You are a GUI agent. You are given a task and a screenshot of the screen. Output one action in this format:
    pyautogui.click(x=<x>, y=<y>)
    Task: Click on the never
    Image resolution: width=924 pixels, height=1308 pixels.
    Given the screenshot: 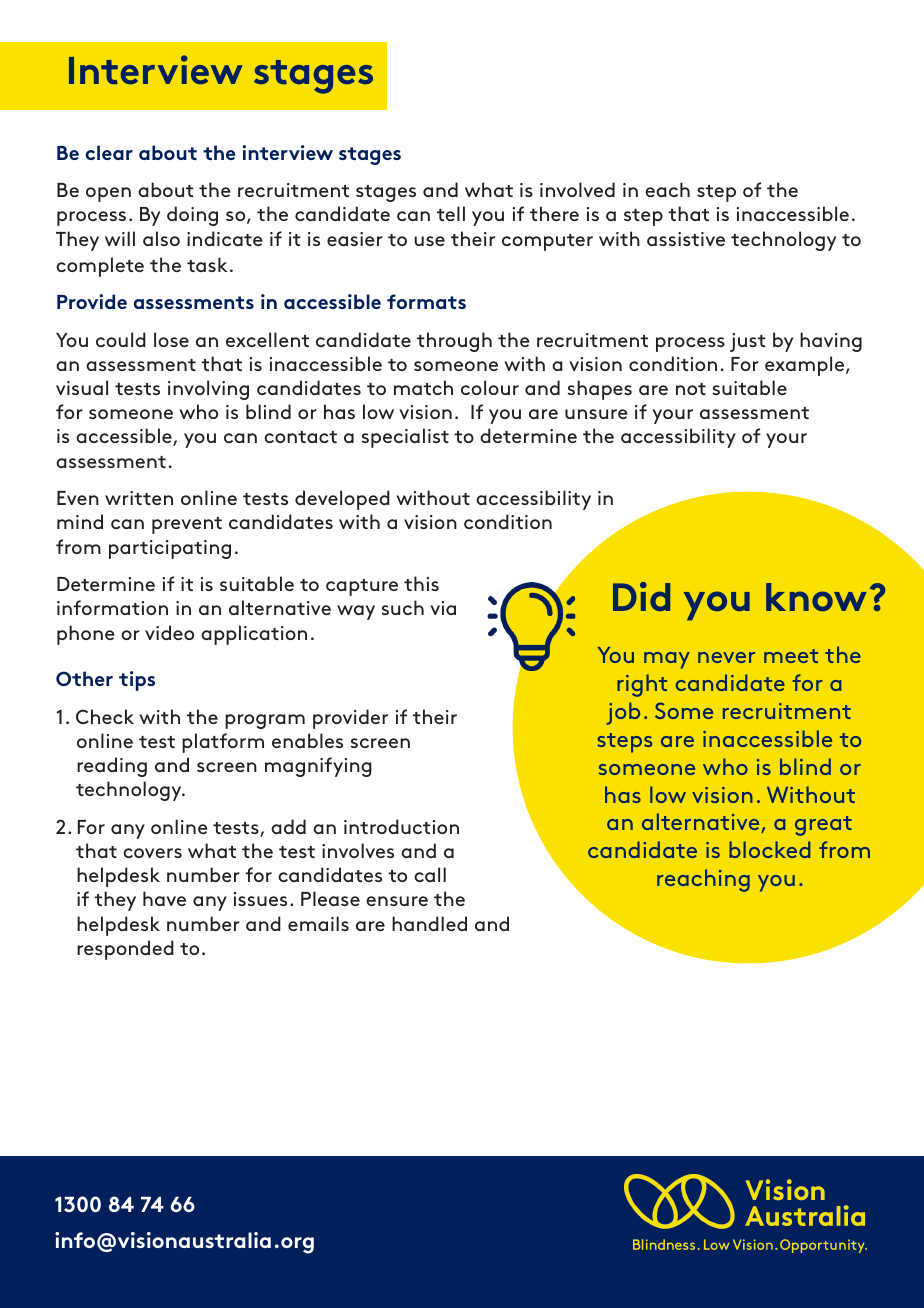 What is the action you would take?
    pyautogui.click(x=726, y=657)
